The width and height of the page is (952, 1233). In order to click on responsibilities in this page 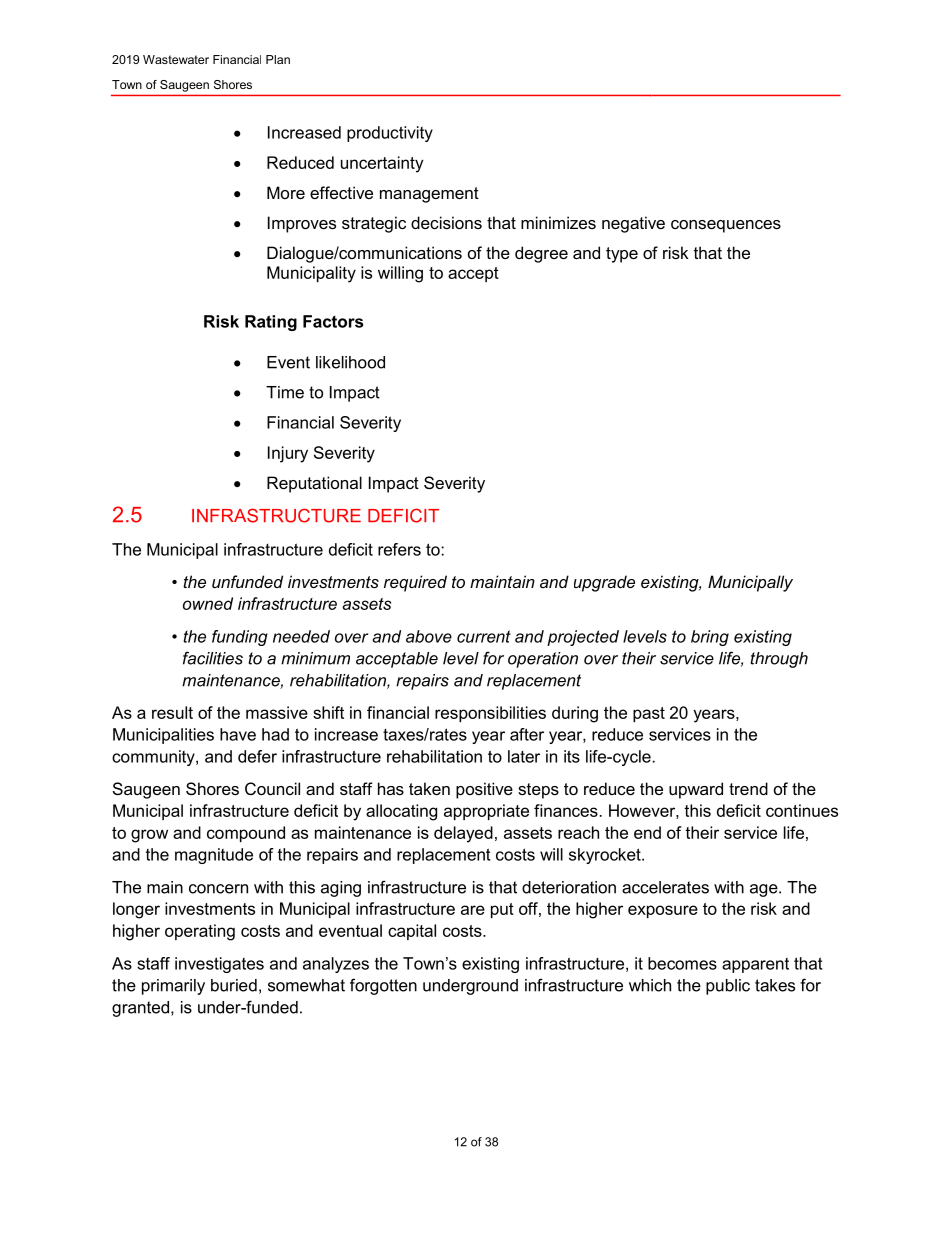, I will do `click(490, 714)`.
